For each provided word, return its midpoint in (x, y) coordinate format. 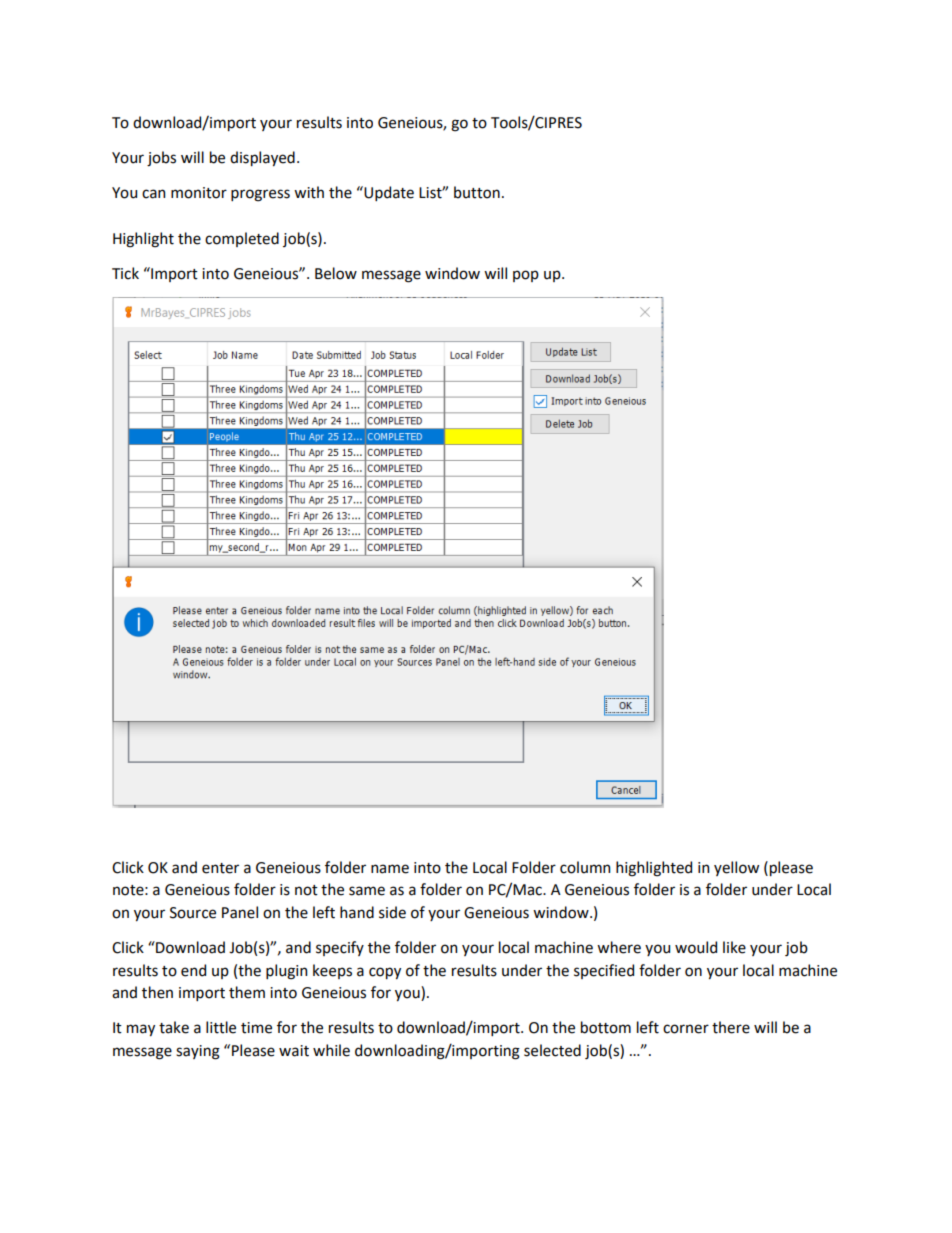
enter (220, 868)
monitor (199, 193)
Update (388, 193)
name (390, 869)
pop (526, 276)
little (221, 1027)
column (585, 867)
